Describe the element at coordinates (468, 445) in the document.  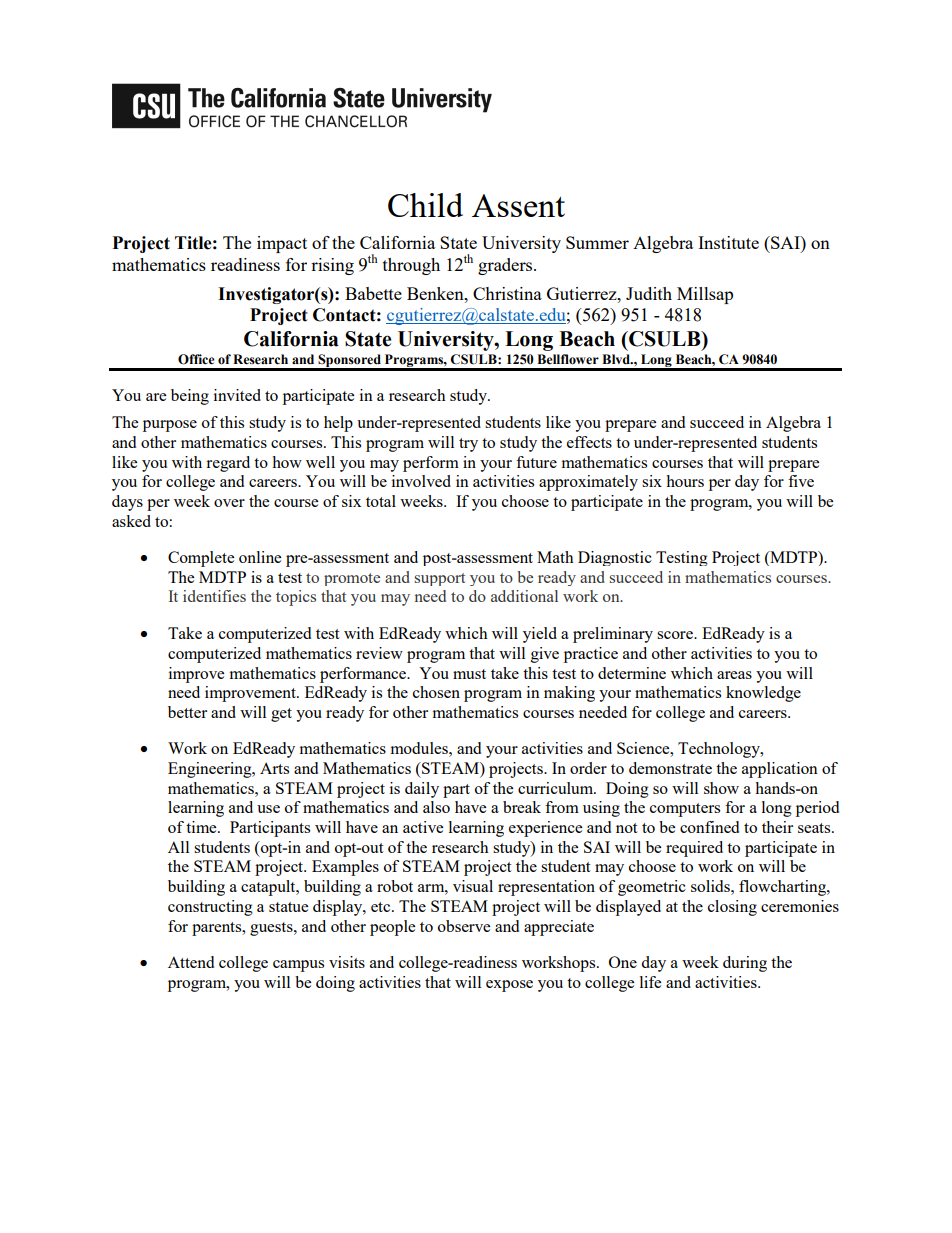
I see `try` at that location.
